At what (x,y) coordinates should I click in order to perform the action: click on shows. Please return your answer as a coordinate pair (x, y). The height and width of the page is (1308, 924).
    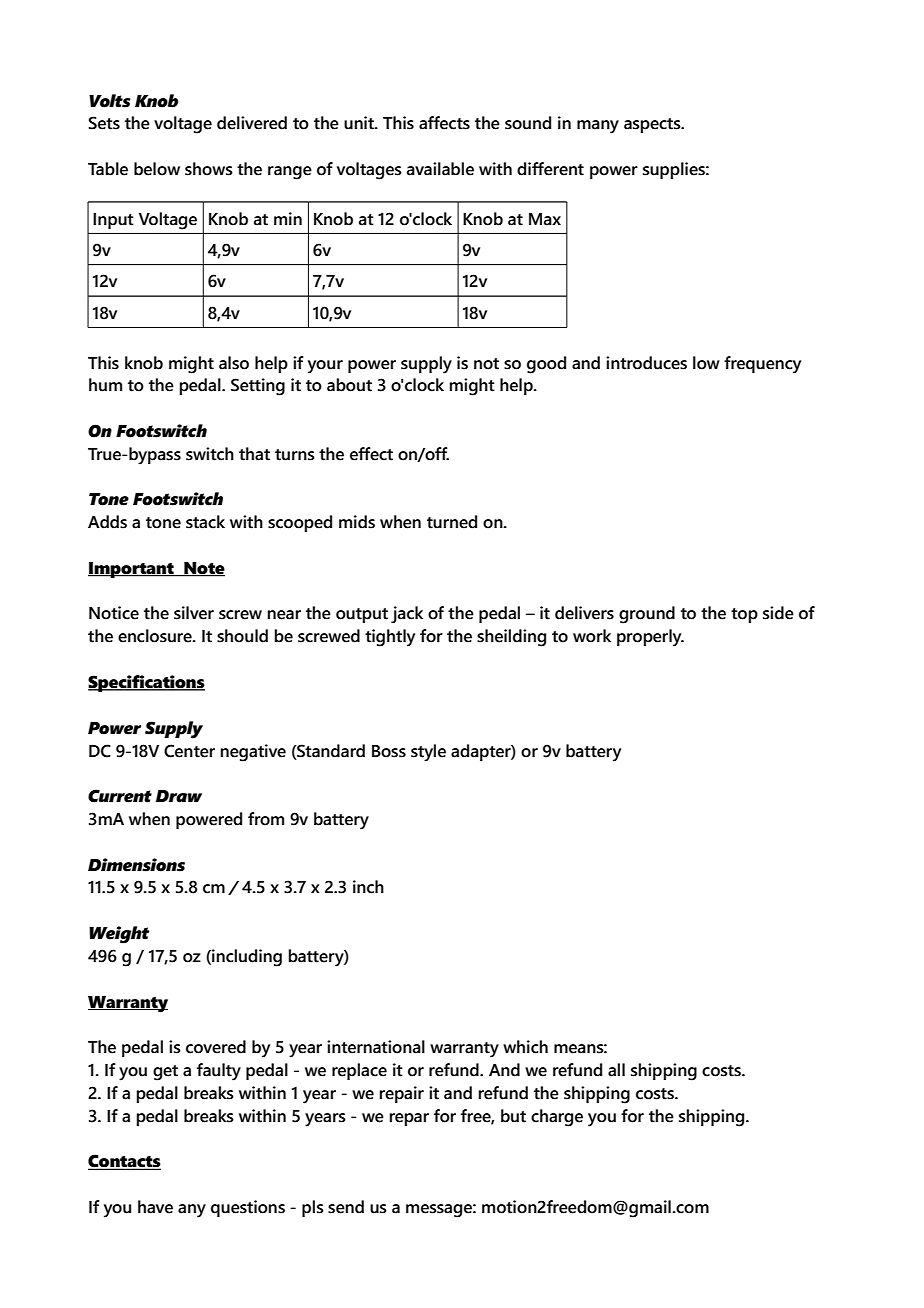
    Looking at the image, I should click on (209, 169).
